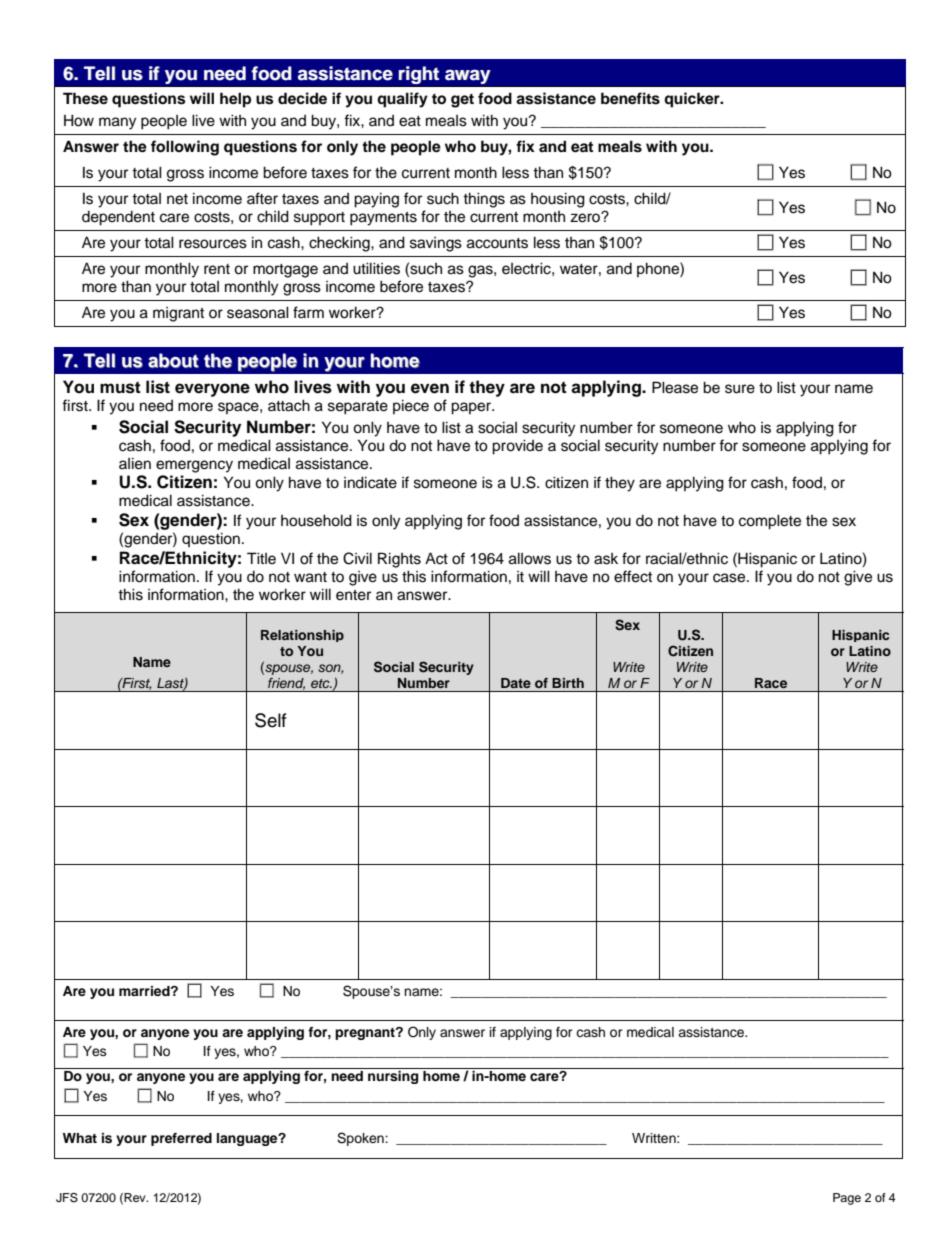 This page has width=952, height=1233. I want to click on benefits, so click(630, 98).
